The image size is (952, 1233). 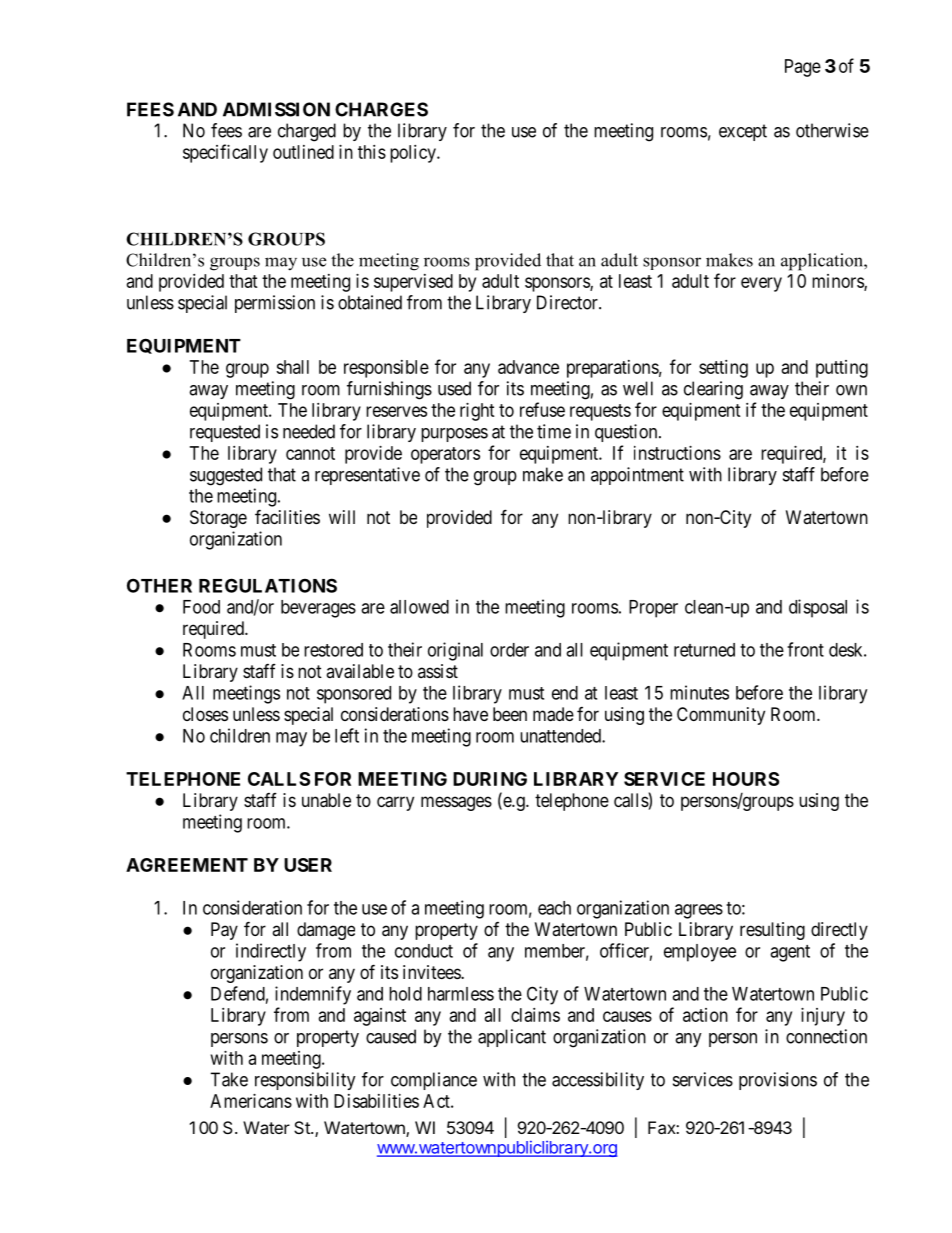 I want to click on shall, so click(x=292, y=367).
